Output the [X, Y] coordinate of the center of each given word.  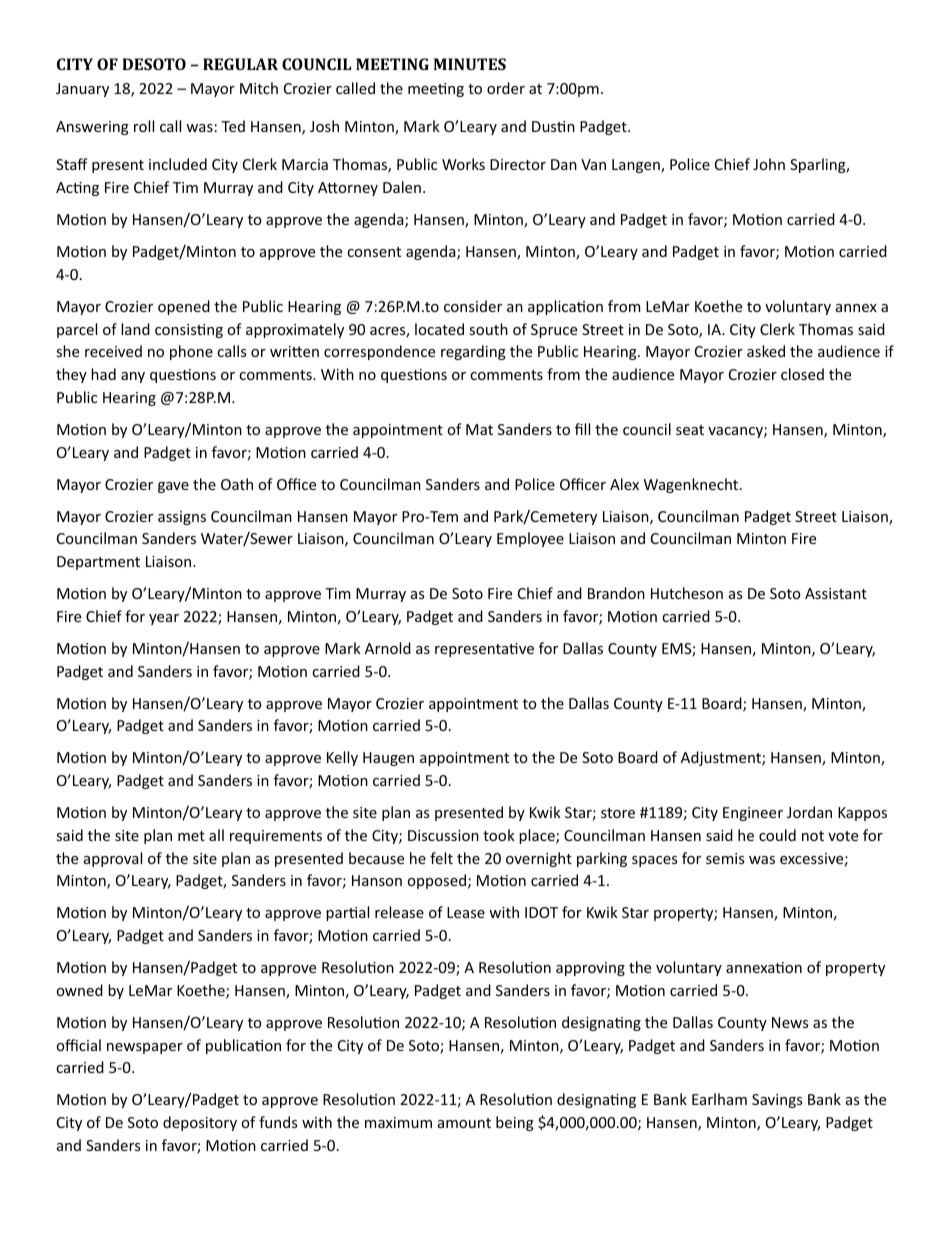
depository [200, 1123]
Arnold [388, 648]
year [164, 619]
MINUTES [470, 64]
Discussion [443, 835]
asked [766, 351]
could [777, 835]
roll [144, 126]
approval [113, 859]
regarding [473, 352]
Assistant [836, 593]
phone [191, 352]
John [769, 164]
